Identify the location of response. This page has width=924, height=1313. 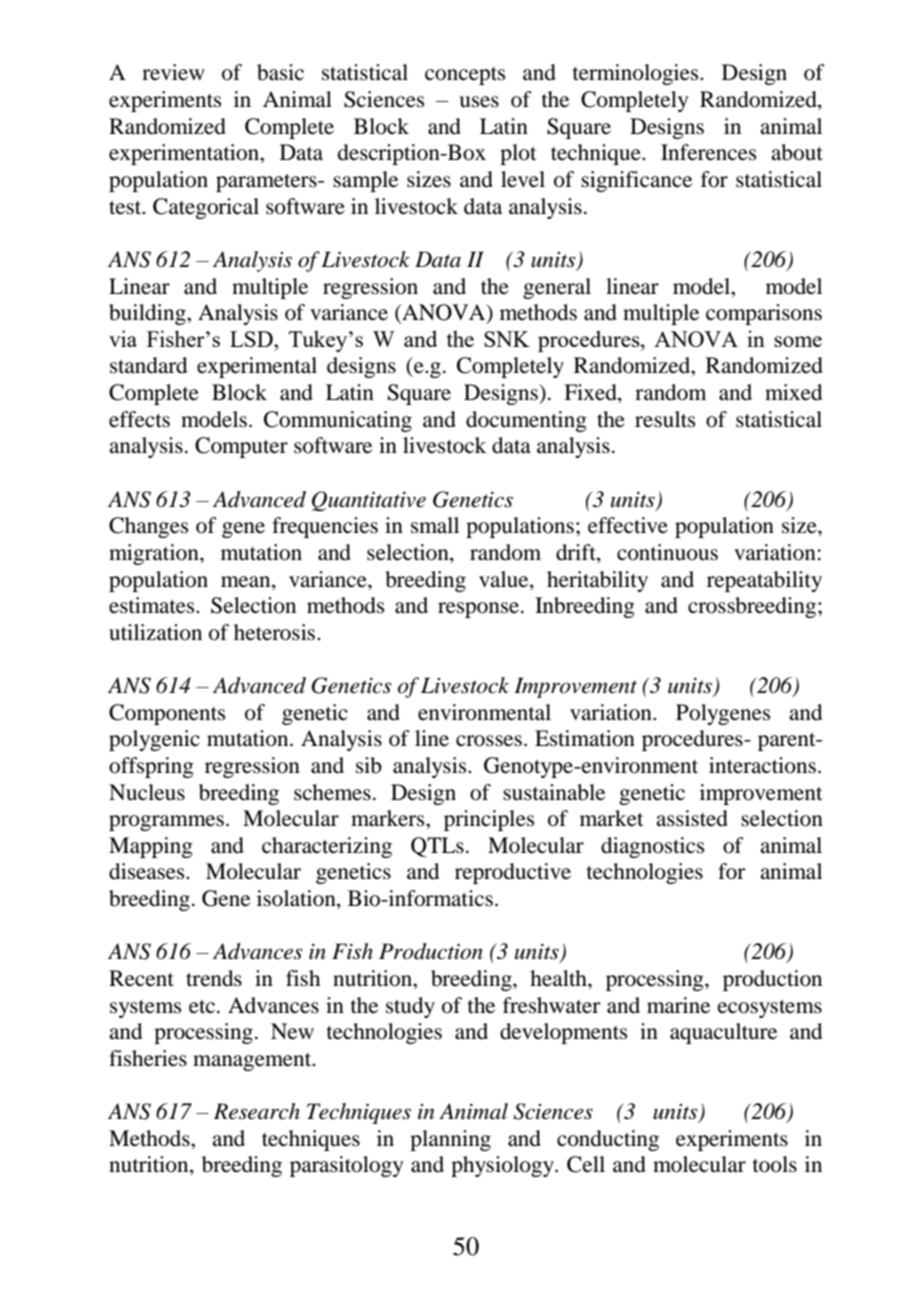
(480, 610).
